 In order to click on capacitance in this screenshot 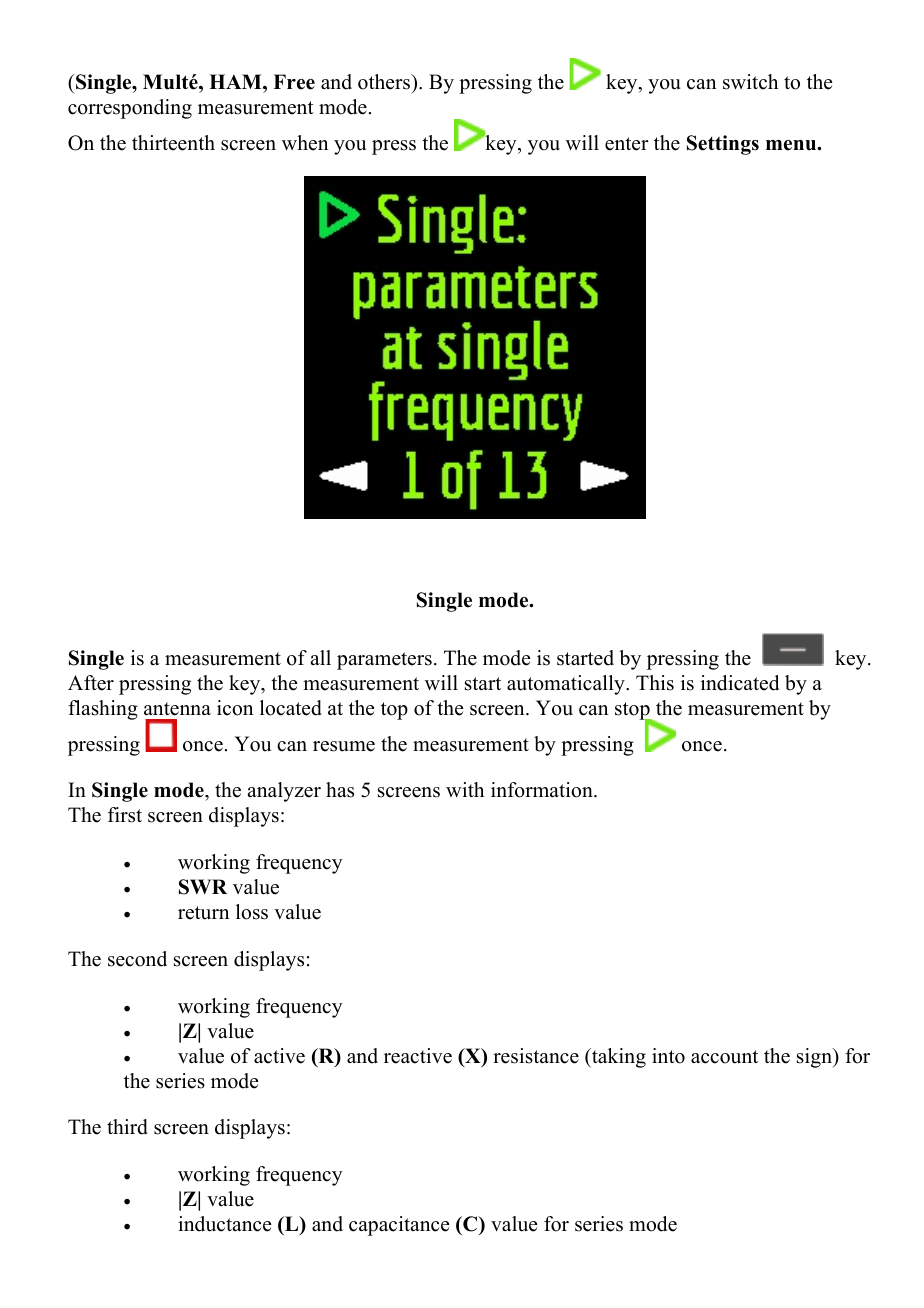, I will do `click(399, 1226)`.
